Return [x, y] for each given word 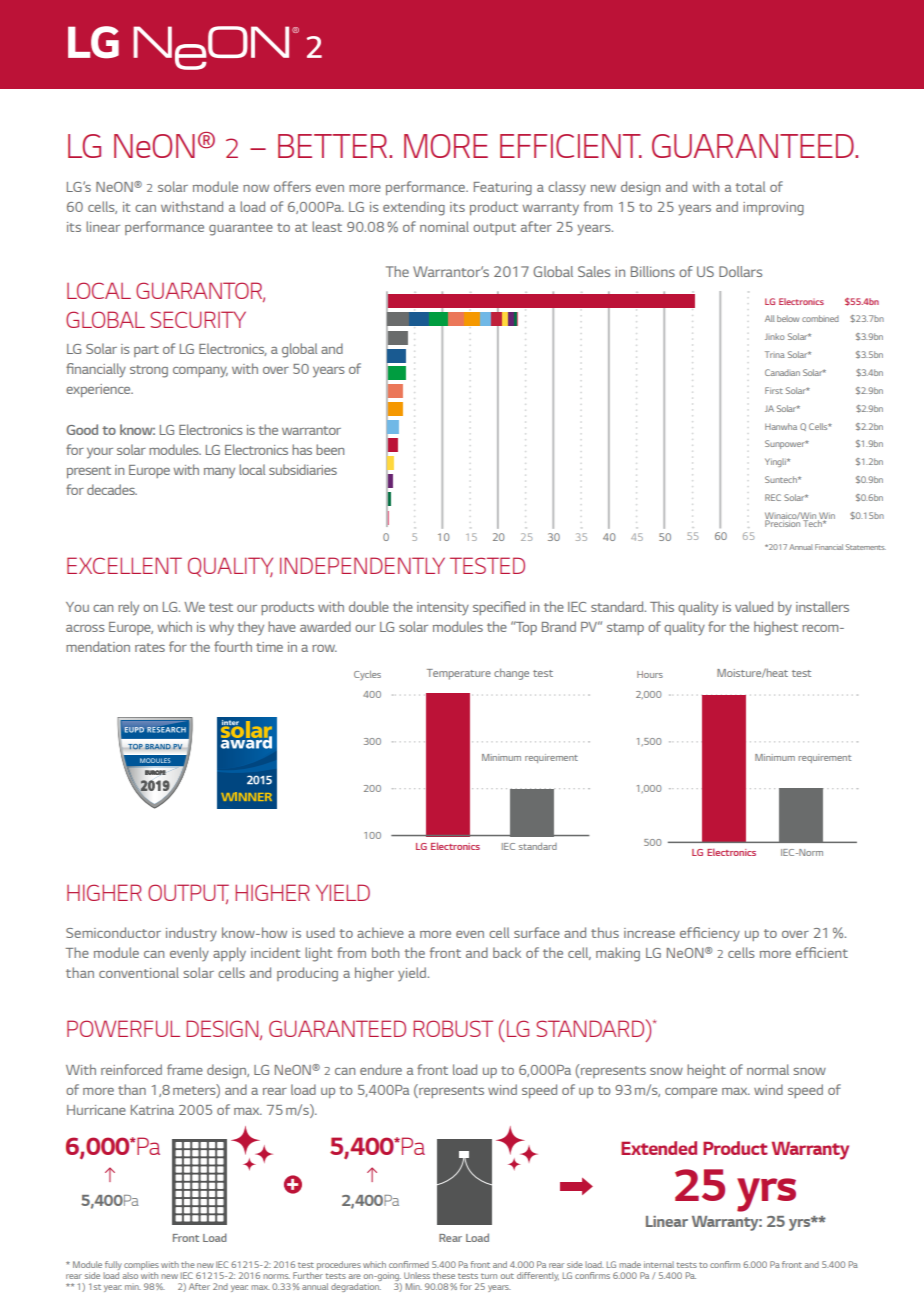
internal [659, 1264]
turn [489, 1276]
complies [141, 1267]
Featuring [503, 189]
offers [292, 186]
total [750, 186]
